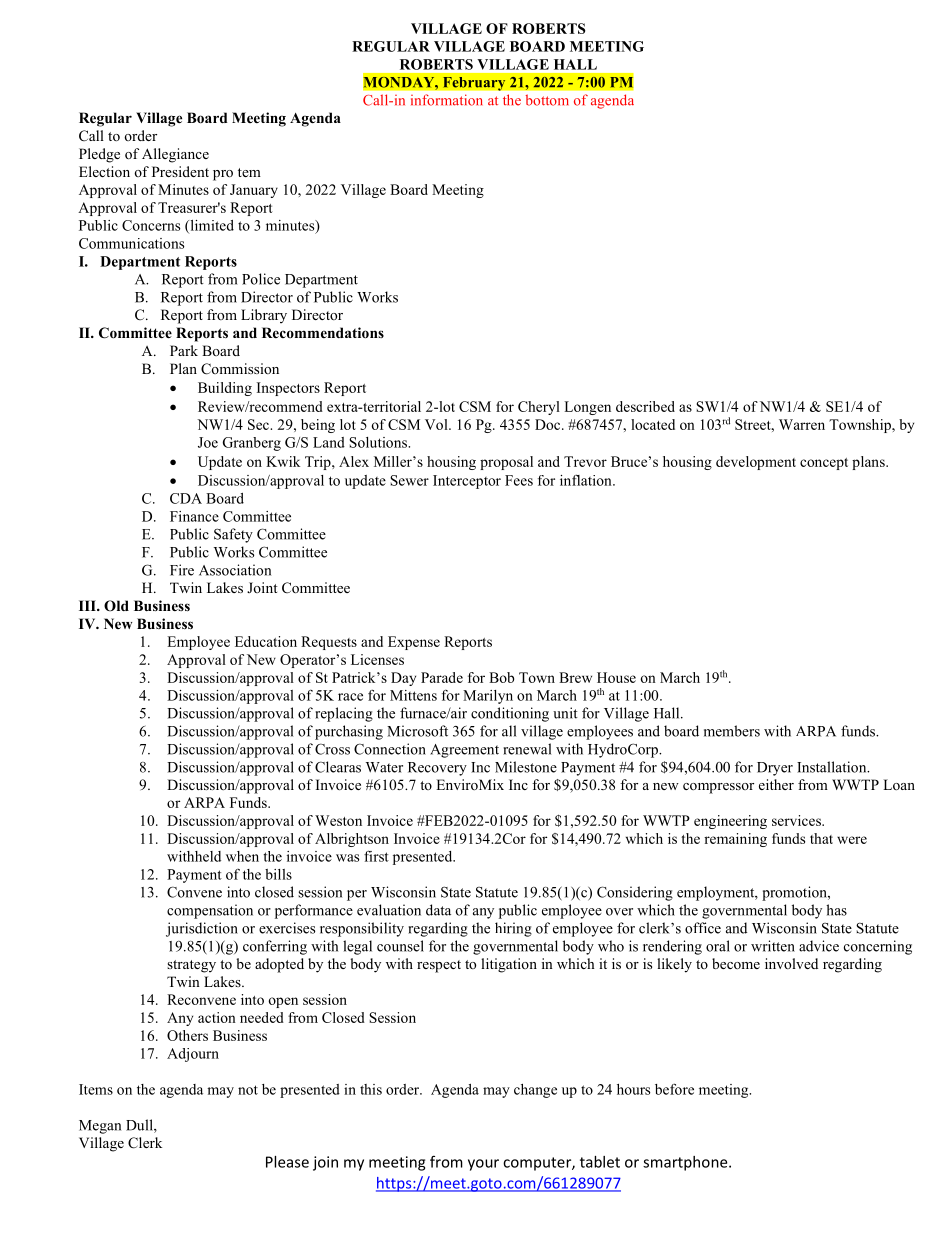 The image size is (952, 1233). What do you see at coordinates (506, 463) in the page?
I see `proposal` at bounding box center [506, 463].
